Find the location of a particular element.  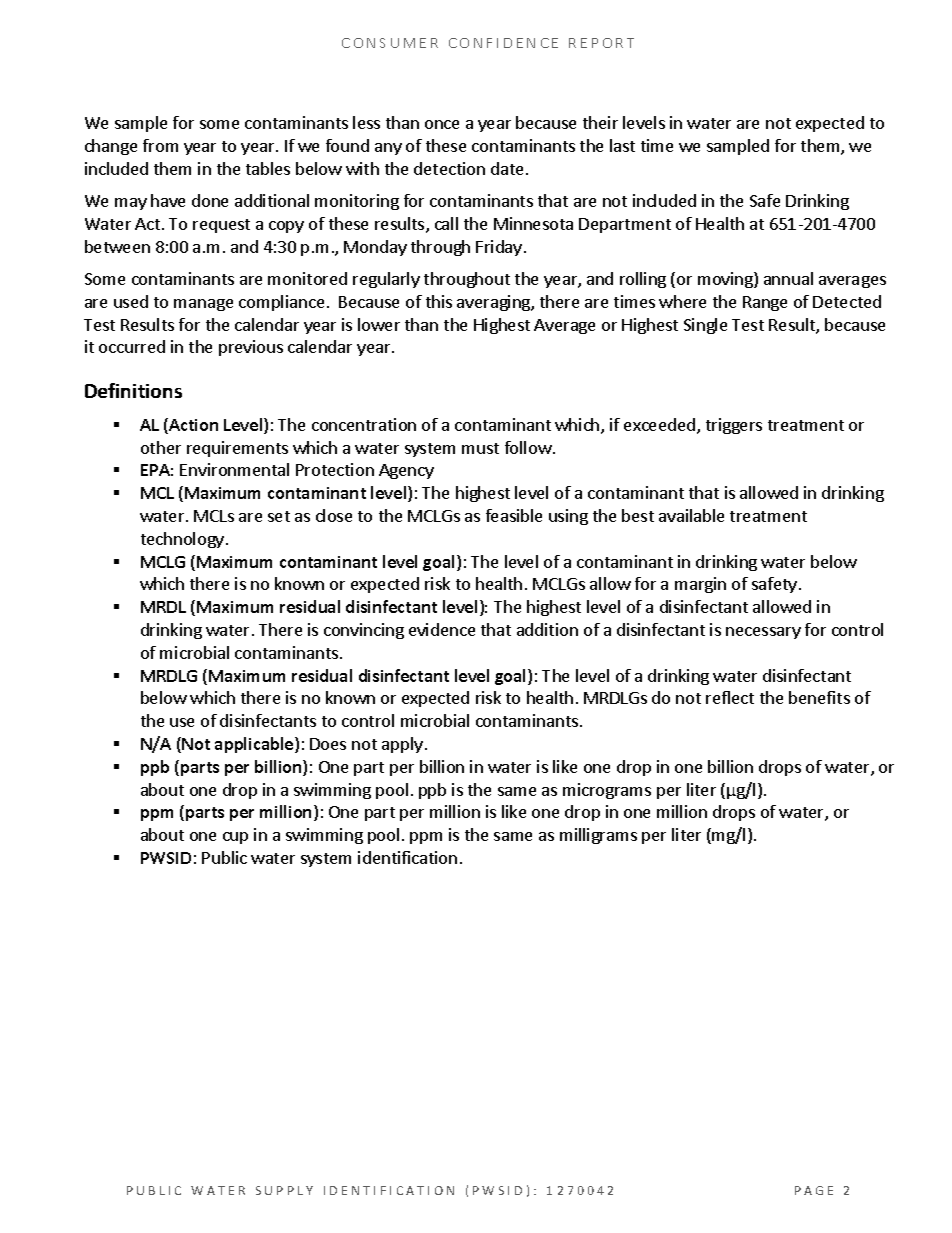

date is located at coordinates (507, 168).
